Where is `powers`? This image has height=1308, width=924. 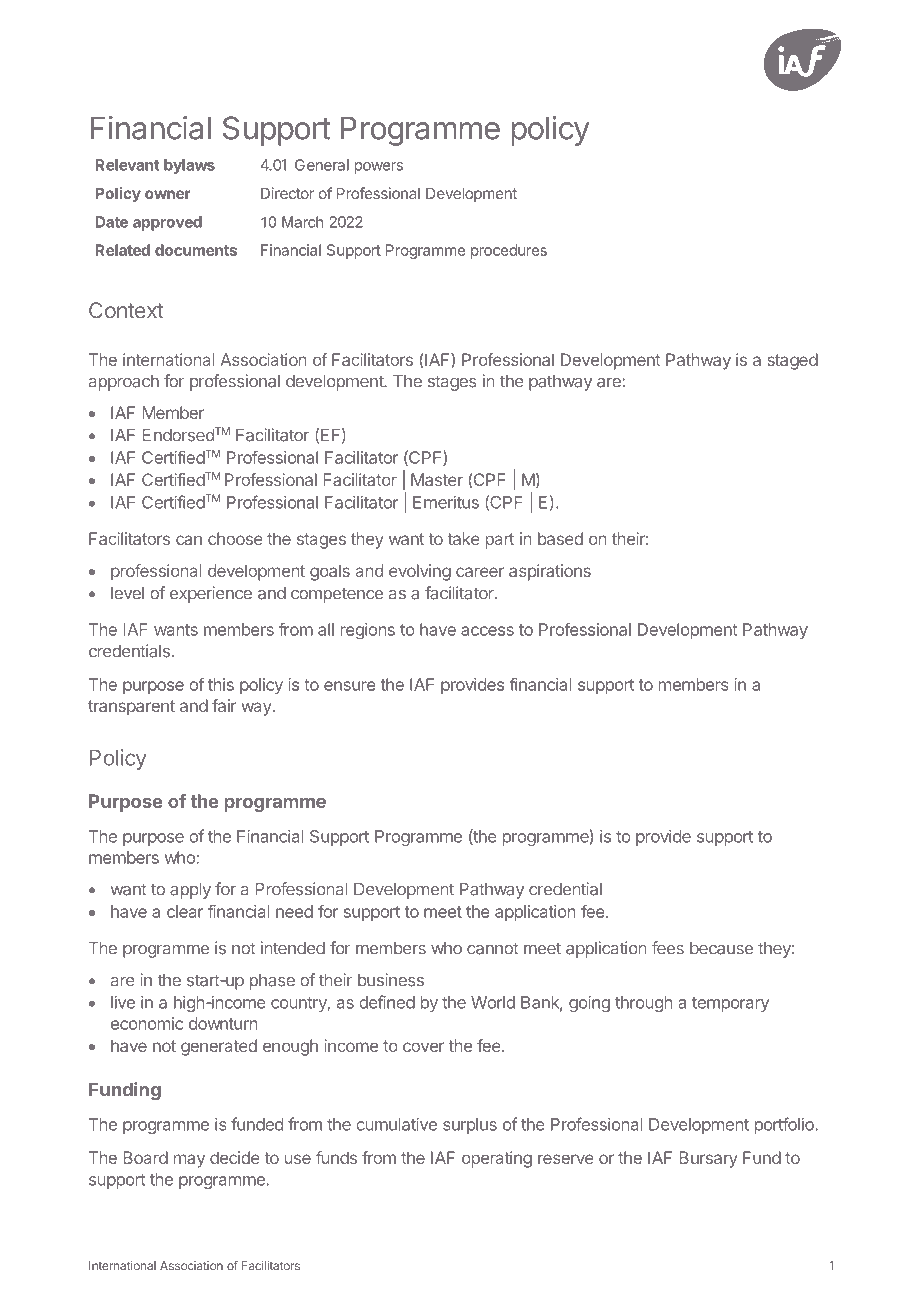 powers is located at coordinates (379, 168).
